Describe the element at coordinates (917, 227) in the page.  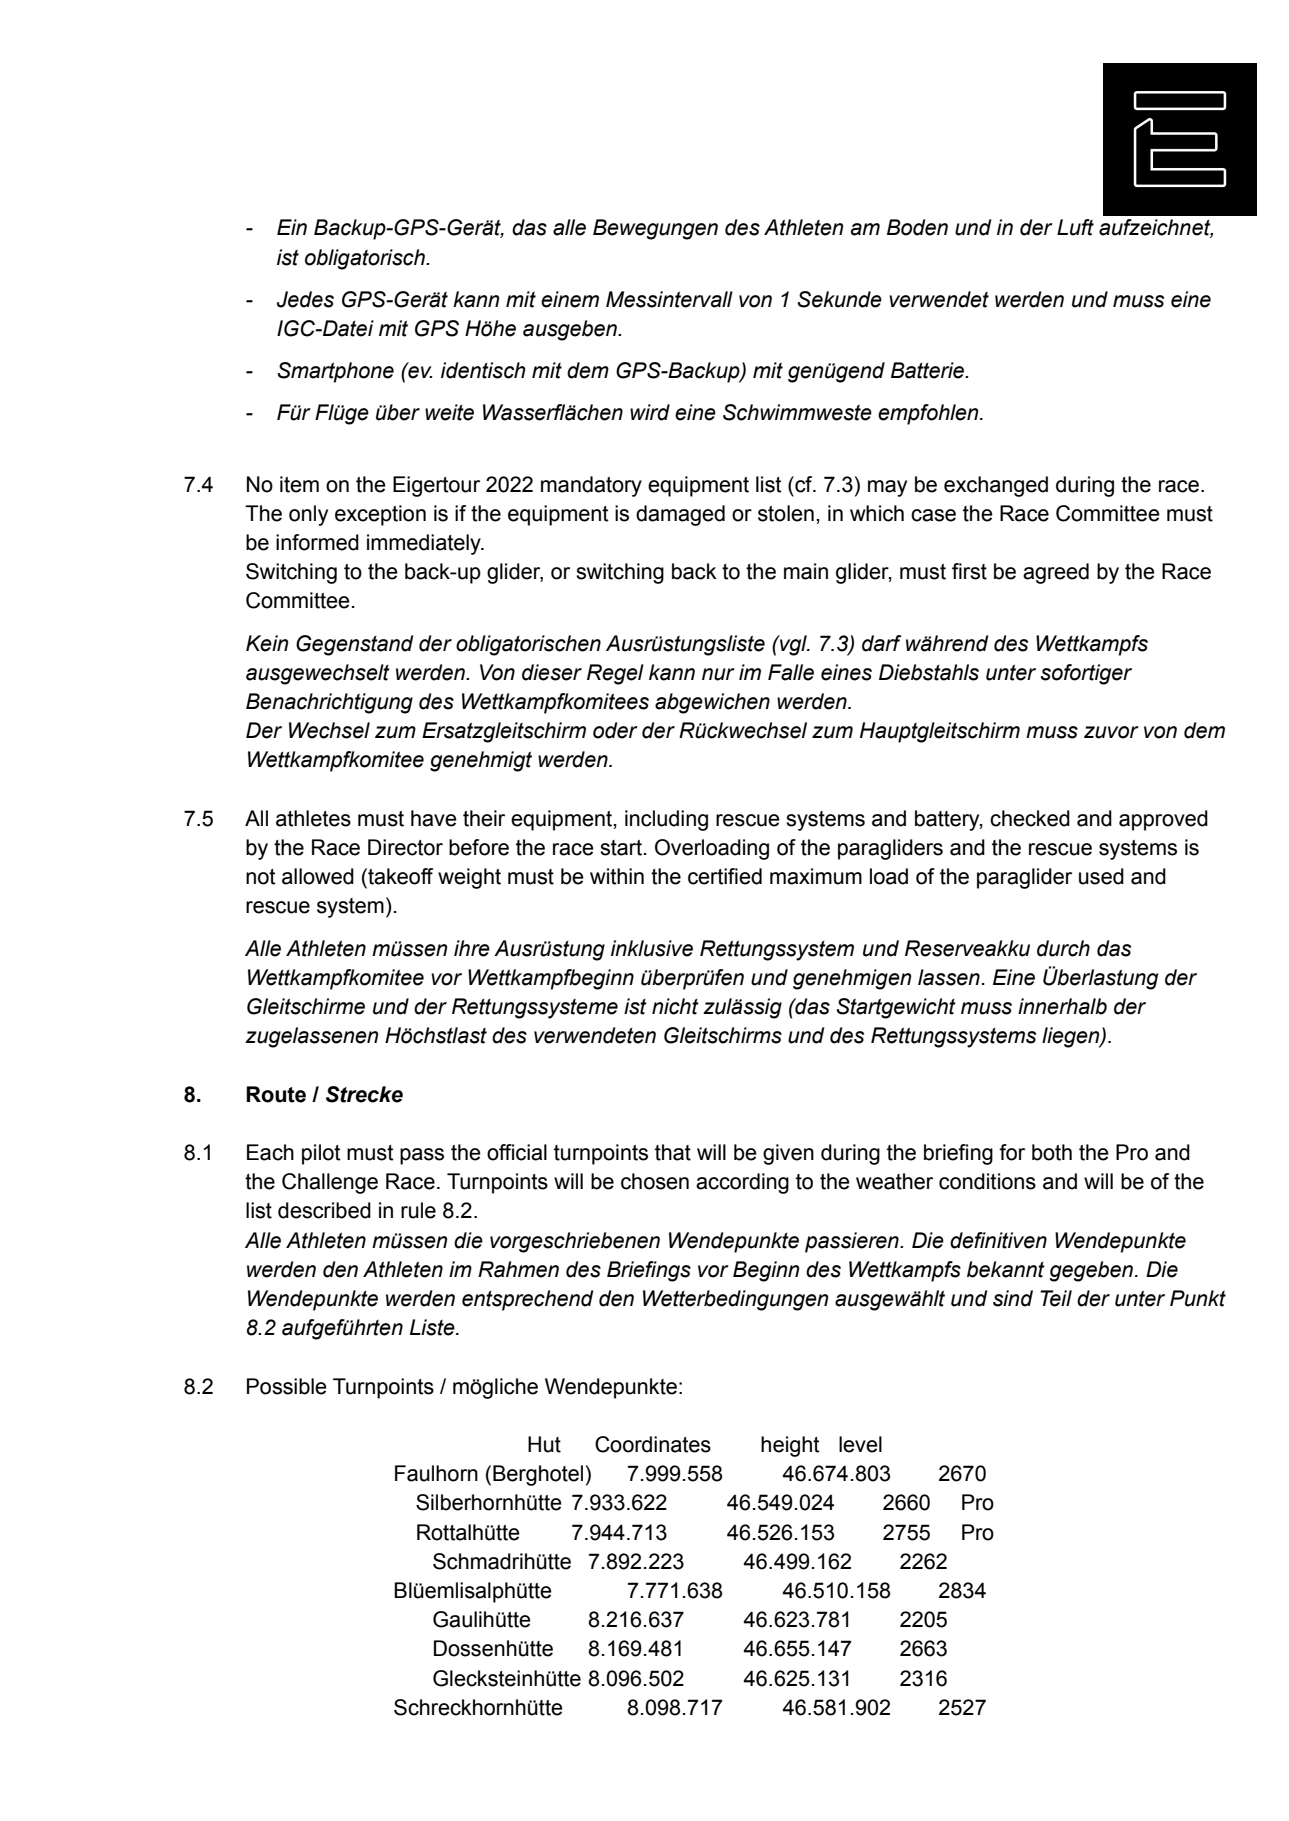
I see `Boden` at that location.
